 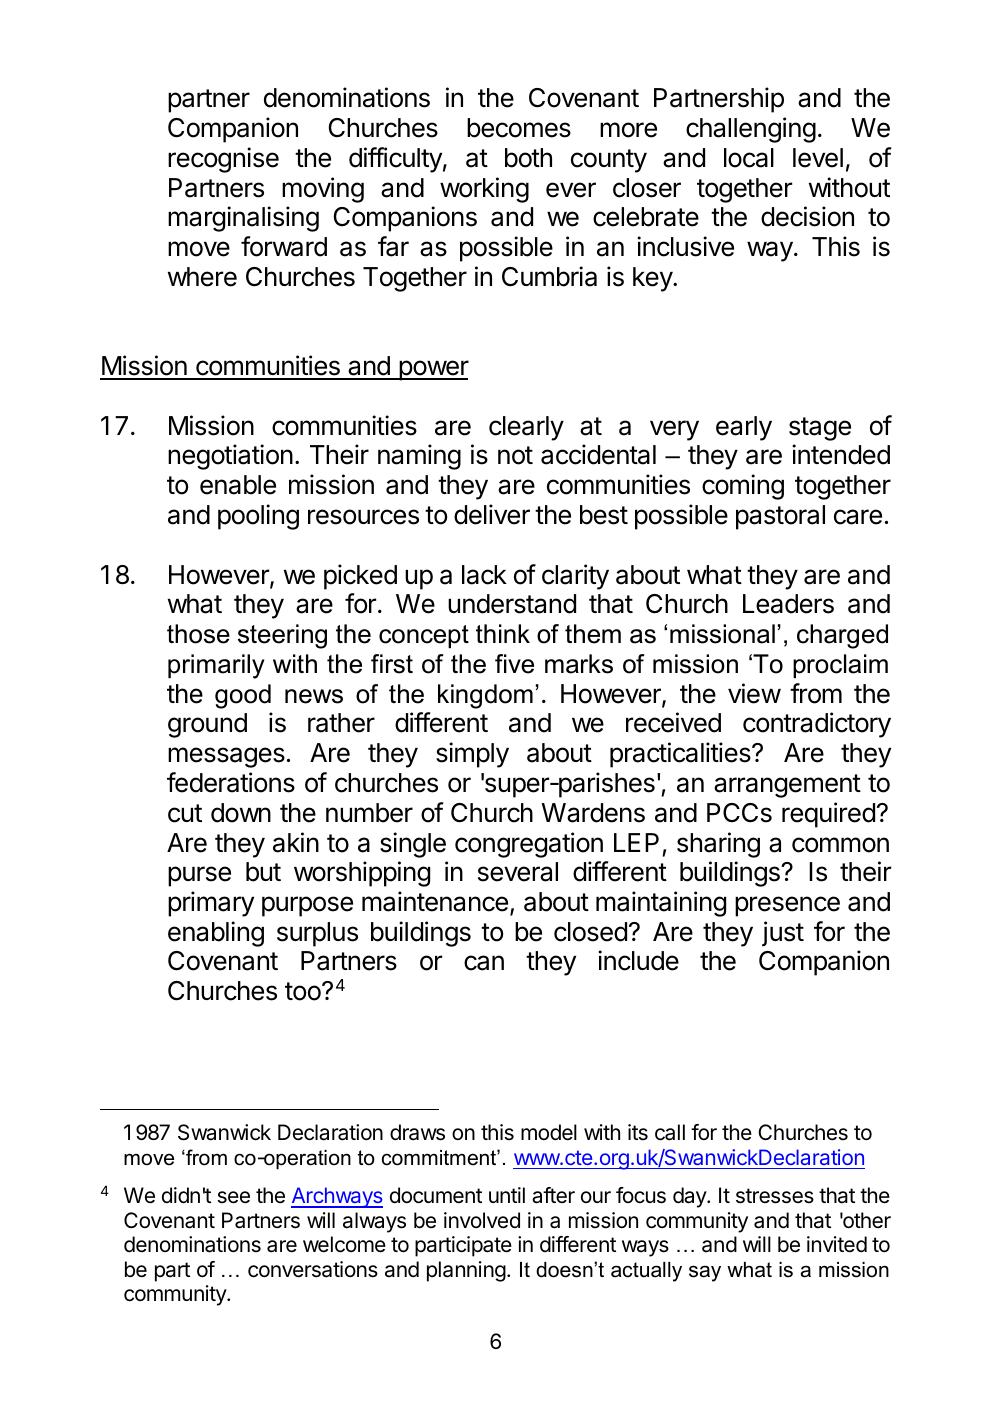 I want to click on recognise, so click(x=223, y=160).
